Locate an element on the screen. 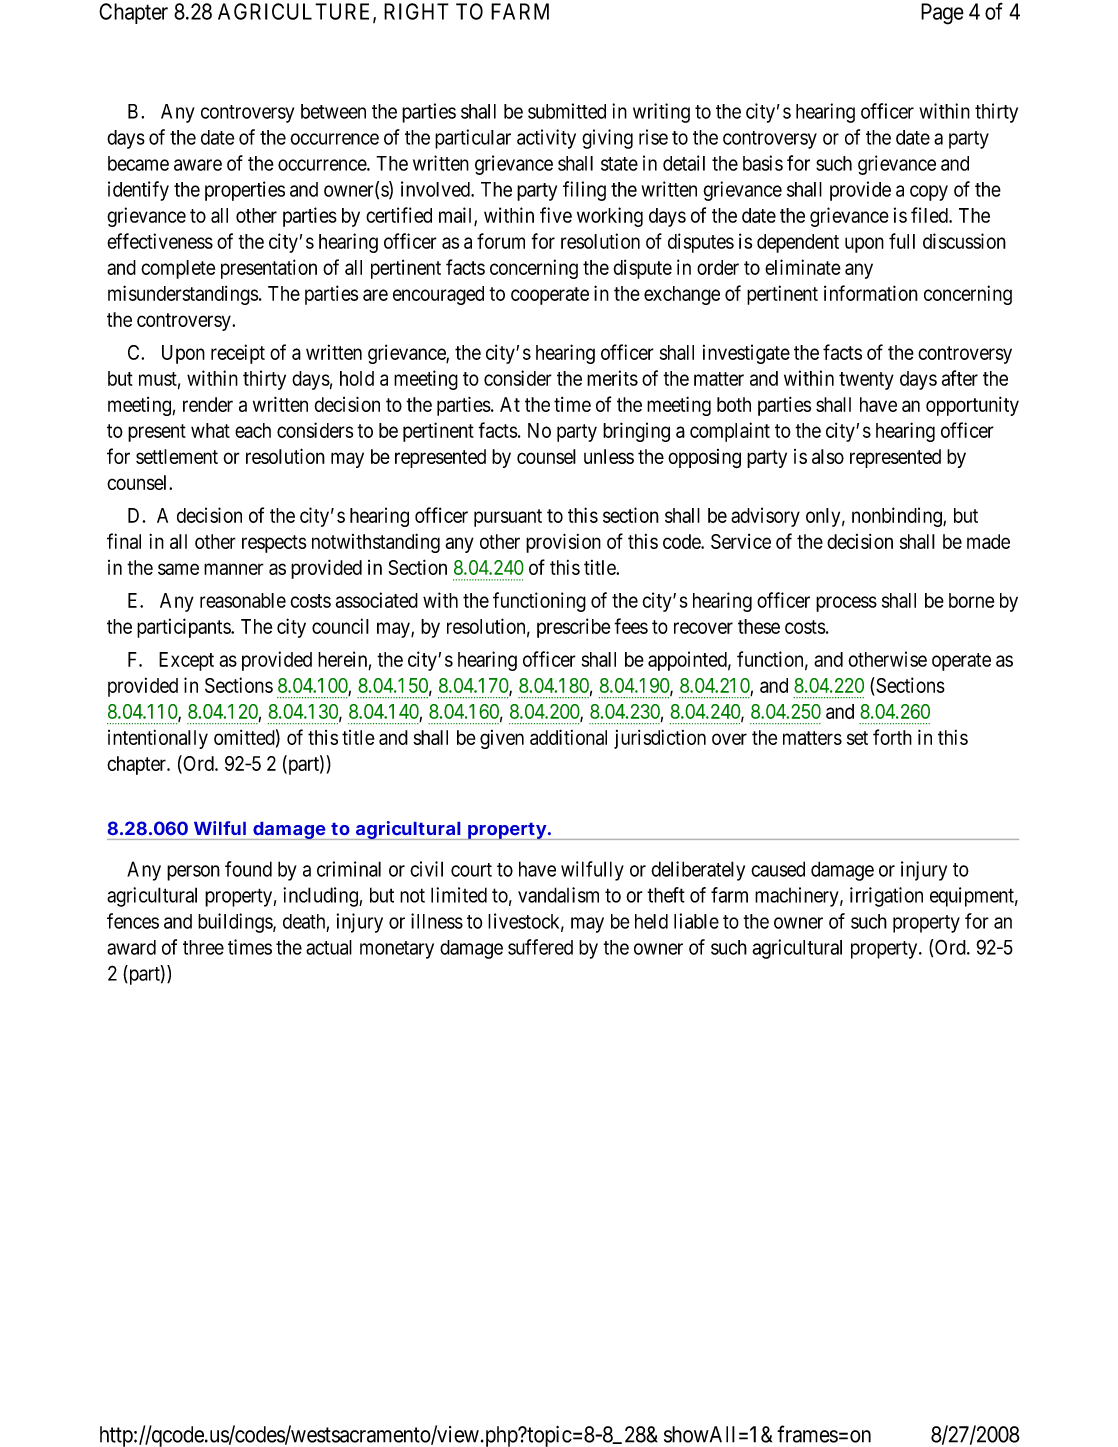  unless is located at coordinates (609, 456).
